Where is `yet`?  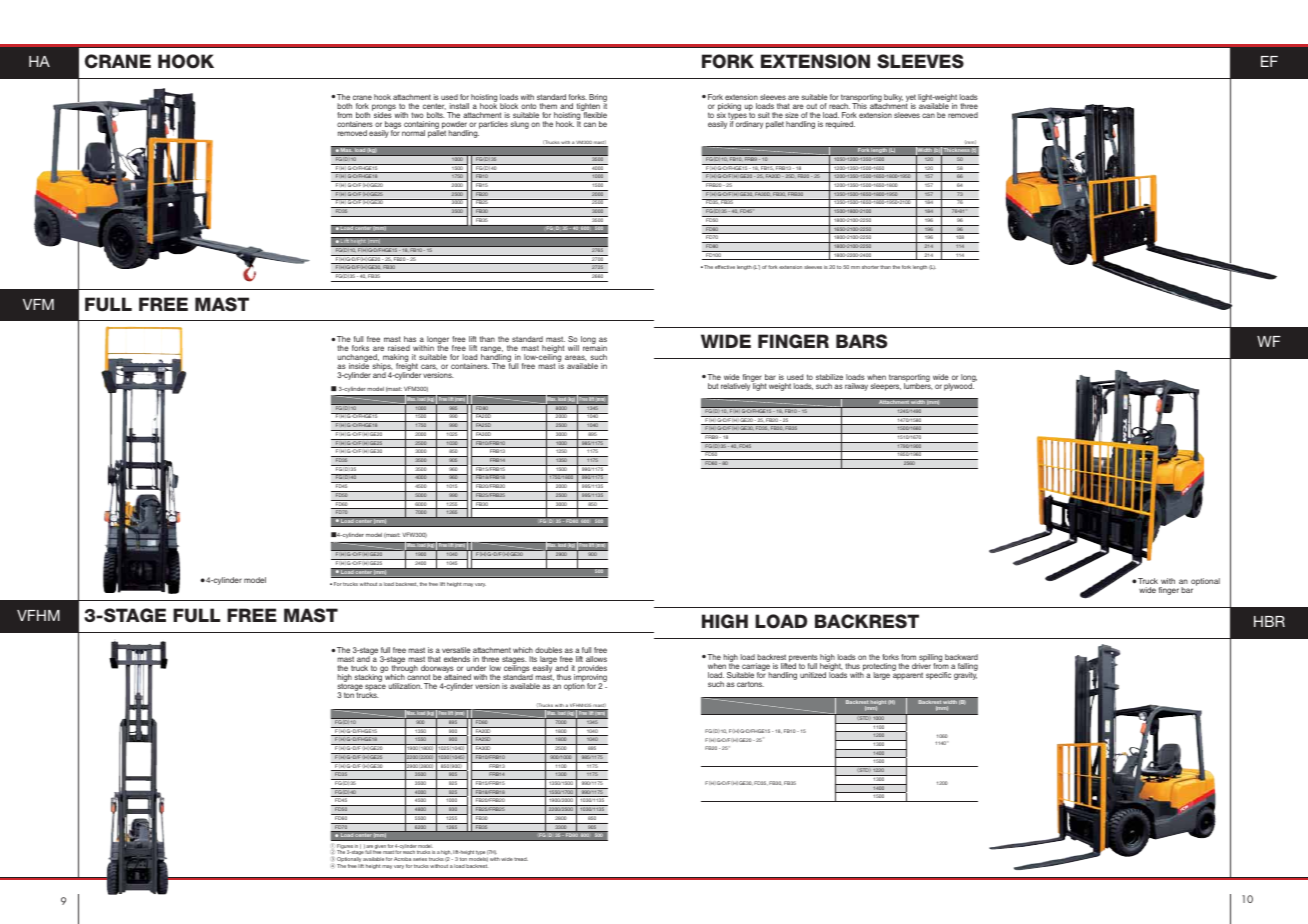
yet is located at coordinates (911, 99).
